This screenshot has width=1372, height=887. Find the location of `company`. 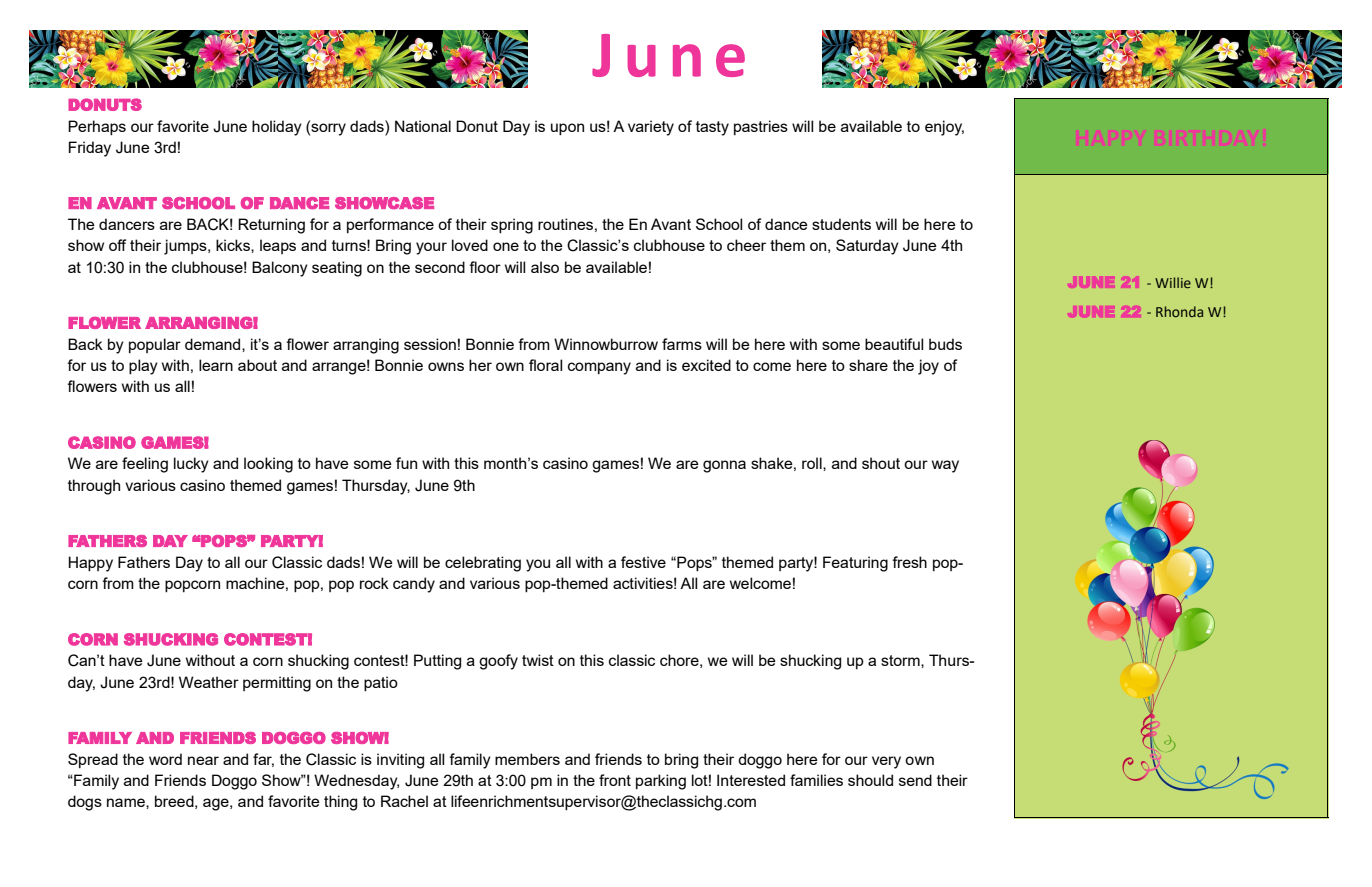

company is located at coordinates (599, 368).
